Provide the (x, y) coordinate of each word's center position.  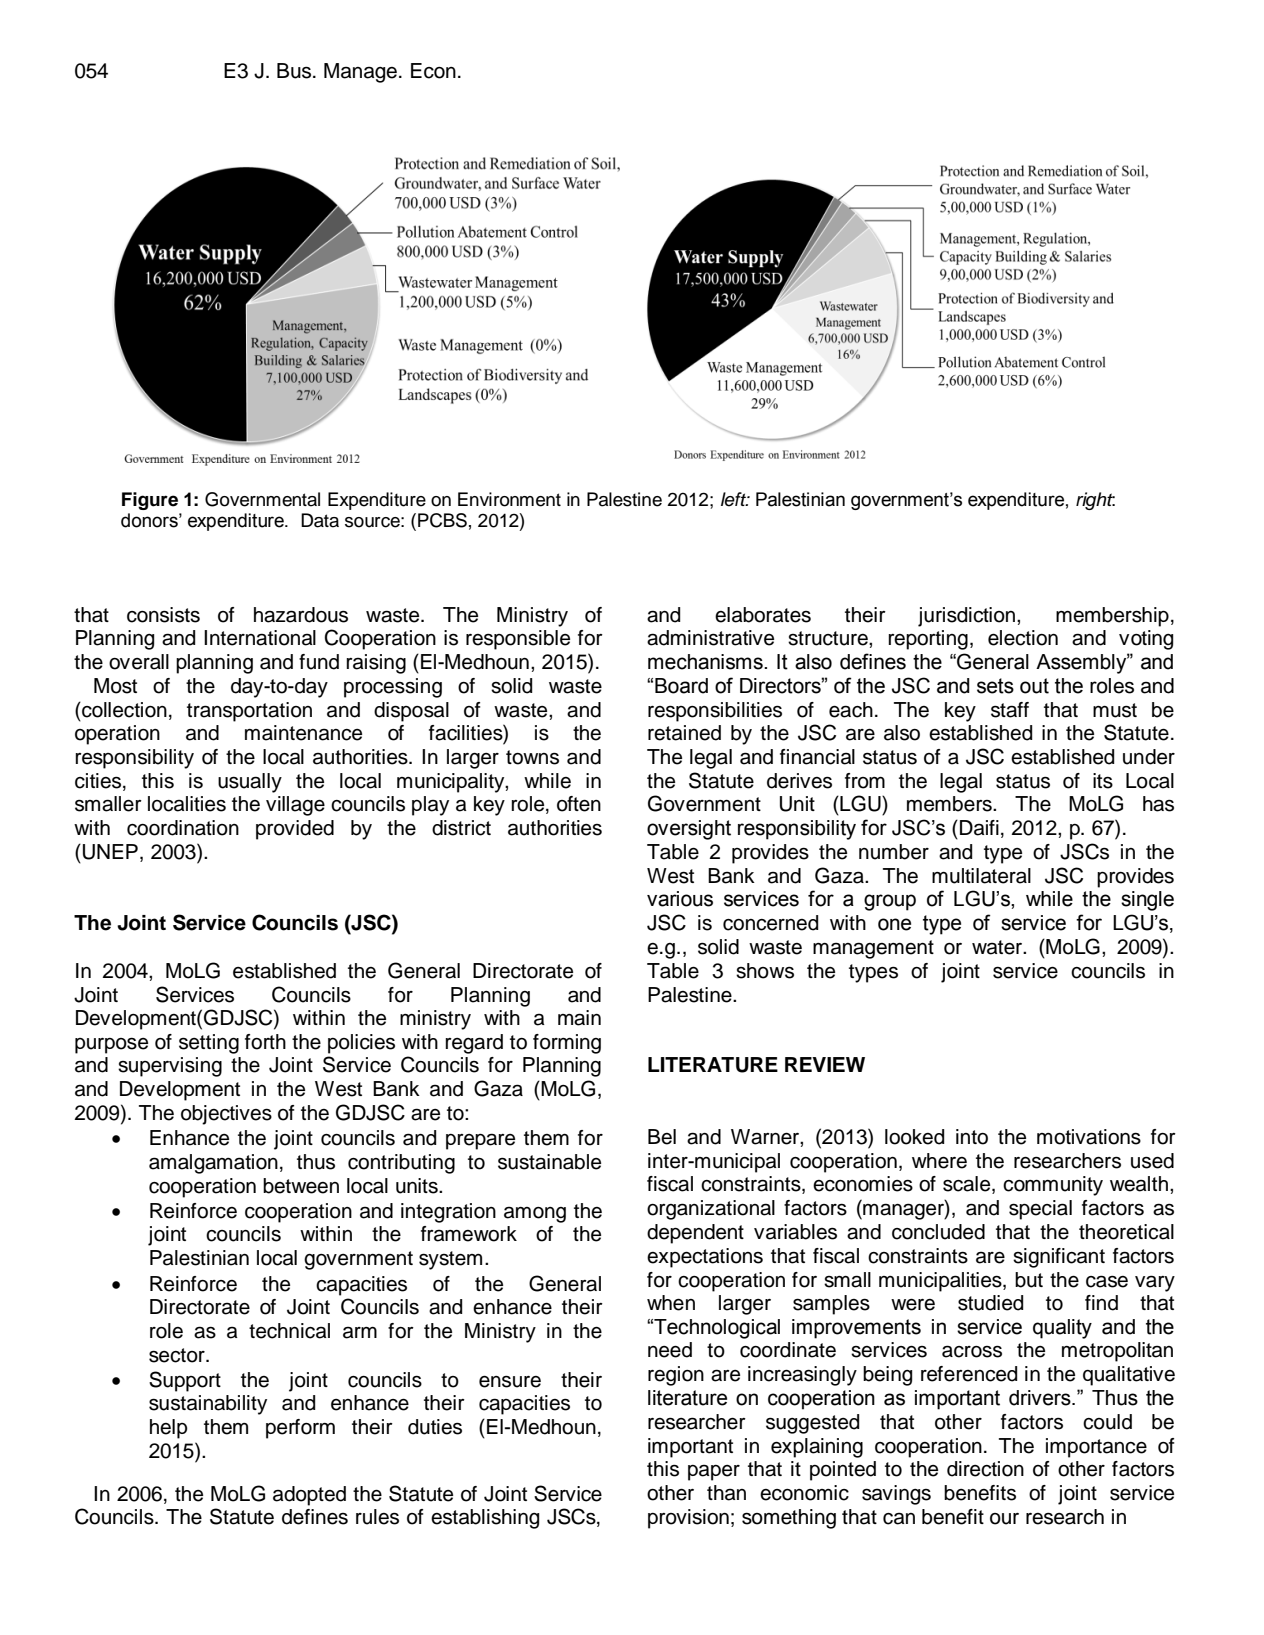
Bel (662, 1137)
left (735, 499)
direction (985, 1469)
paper (714, 1472)
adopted (309, 1496)
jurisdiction (968, 617)
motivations (1089, 1137)
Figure (150, 501)
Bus (295, 71)
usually (250, 783)
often (579, 804)
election (1023, 638)
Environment (509, 499)
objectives (226, 1115)
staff (1010, 710)
